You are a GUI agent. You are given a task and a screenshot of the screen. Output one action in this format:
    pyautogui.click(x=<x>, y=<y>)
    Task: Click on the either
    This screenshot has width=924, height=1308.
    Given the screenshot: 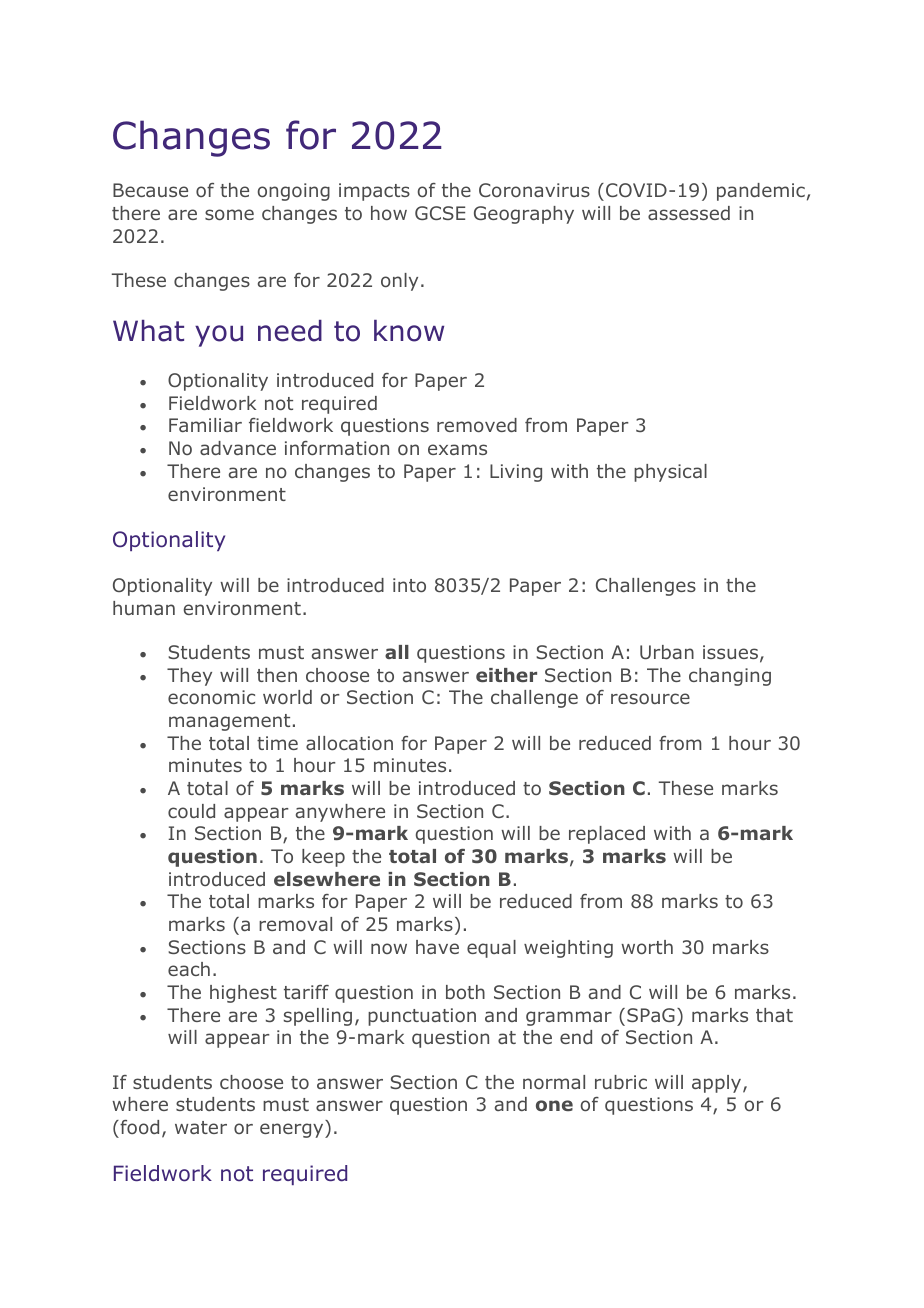 What is the action you would take?
    pyautogui.click(x=506, y=675)
